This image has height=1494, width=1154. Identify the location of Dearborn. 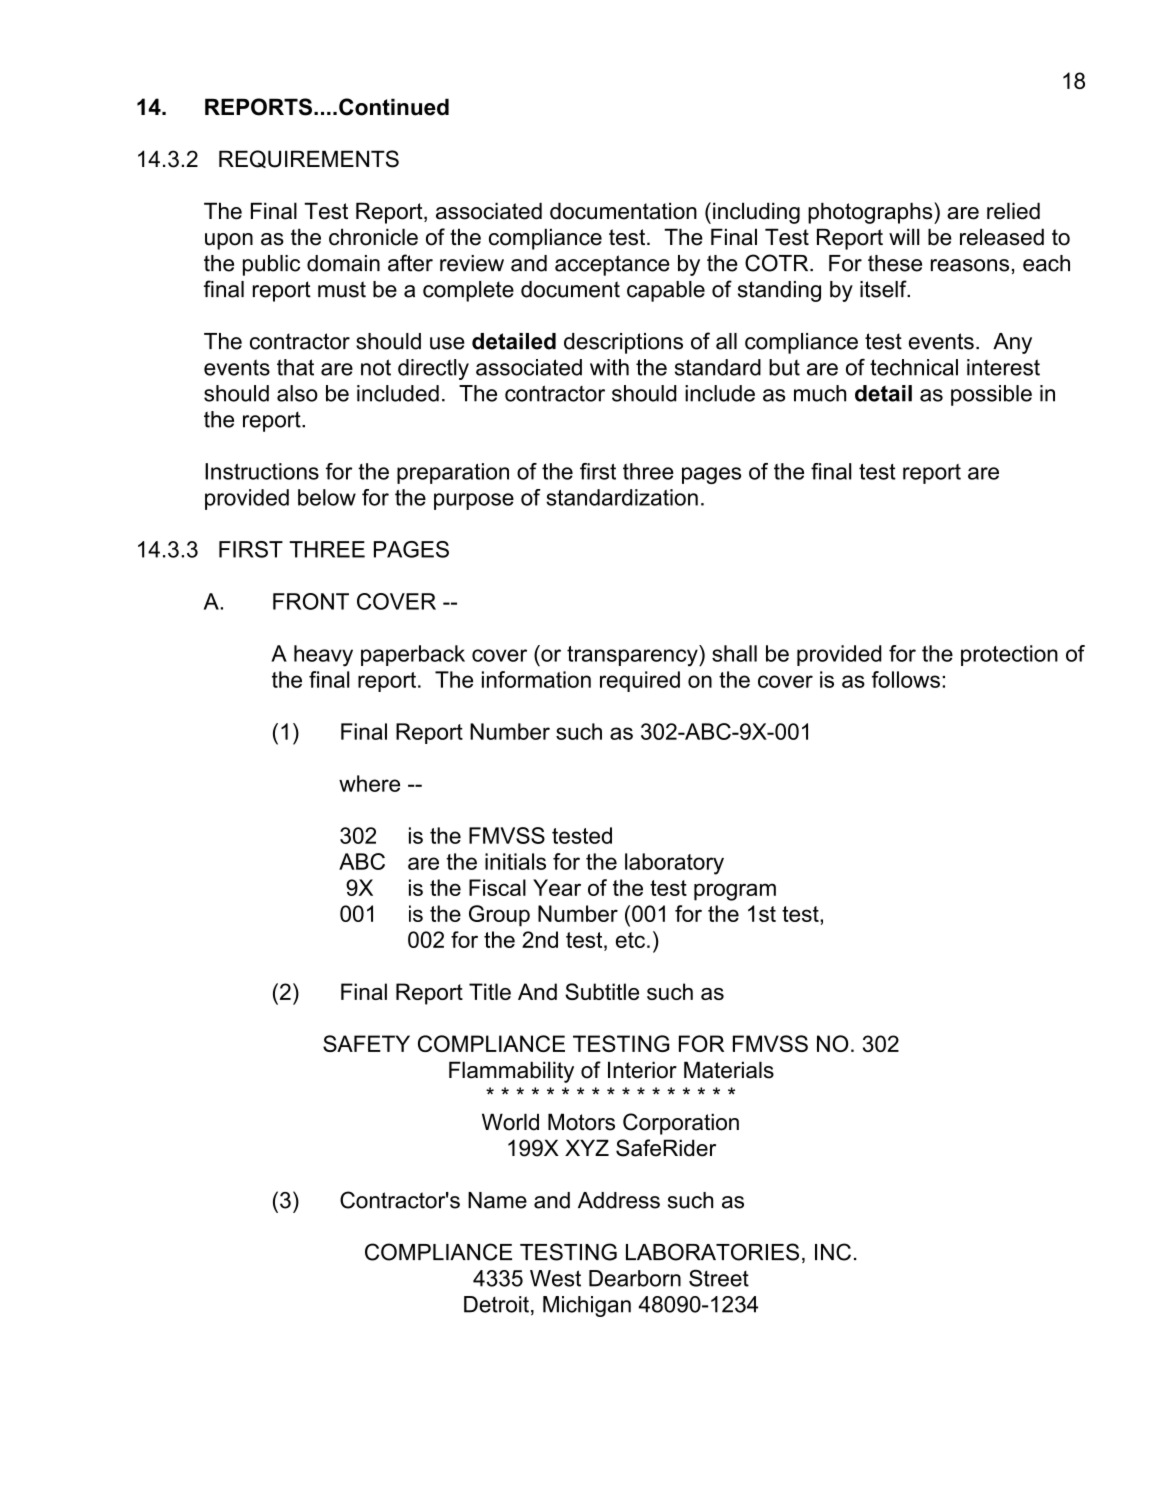
(635, 1278).
